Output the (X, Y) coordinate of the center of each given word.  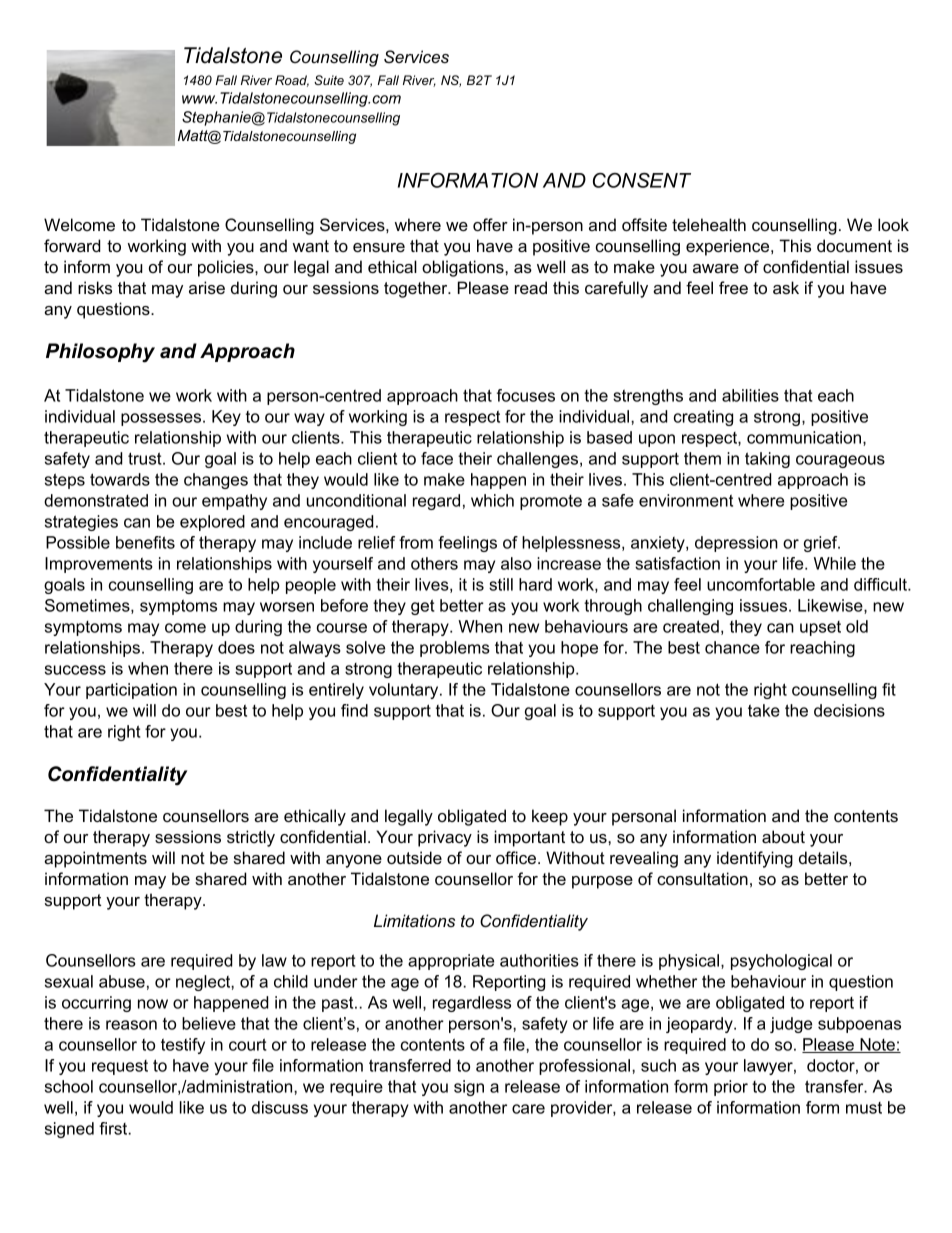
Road (292, 81)
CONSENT (642, 180)
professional (586, 1067)
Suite (329, 80)
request (120, 1067)
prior (731, 1088)
